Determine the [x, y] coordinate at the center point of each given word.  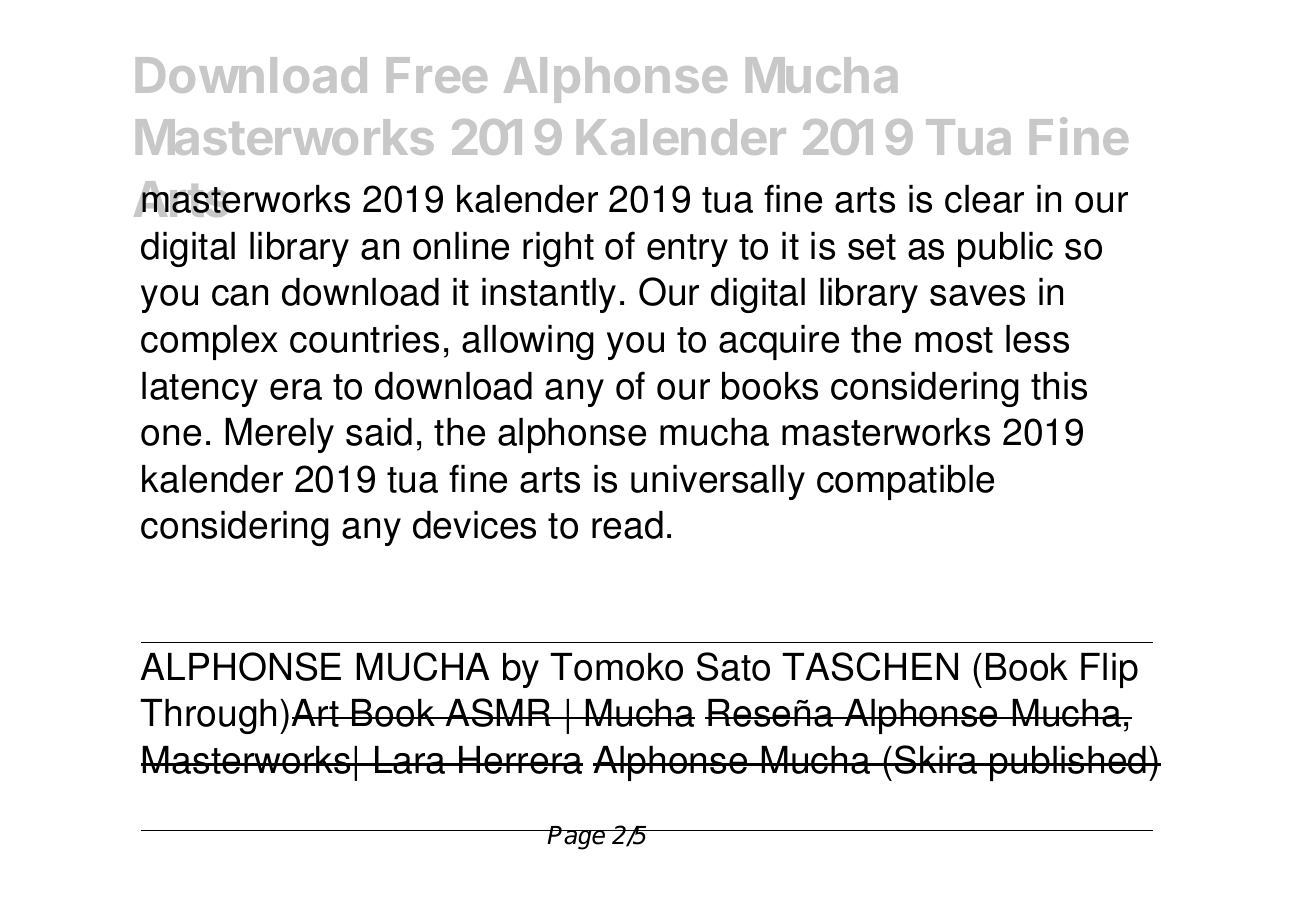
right [558, 249]
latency [200, 389]
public [1005, 249]
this [1059, 386]
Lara [410, 760]
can [240, 295]
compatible [905, 482]
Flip [1109, 670]
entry [687, 250]
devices [474, 525]
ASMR [498, 712]
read [627, 525]
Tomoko [616, 667]
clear [984, 199]
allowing [528, 342]
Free [437, 75]
